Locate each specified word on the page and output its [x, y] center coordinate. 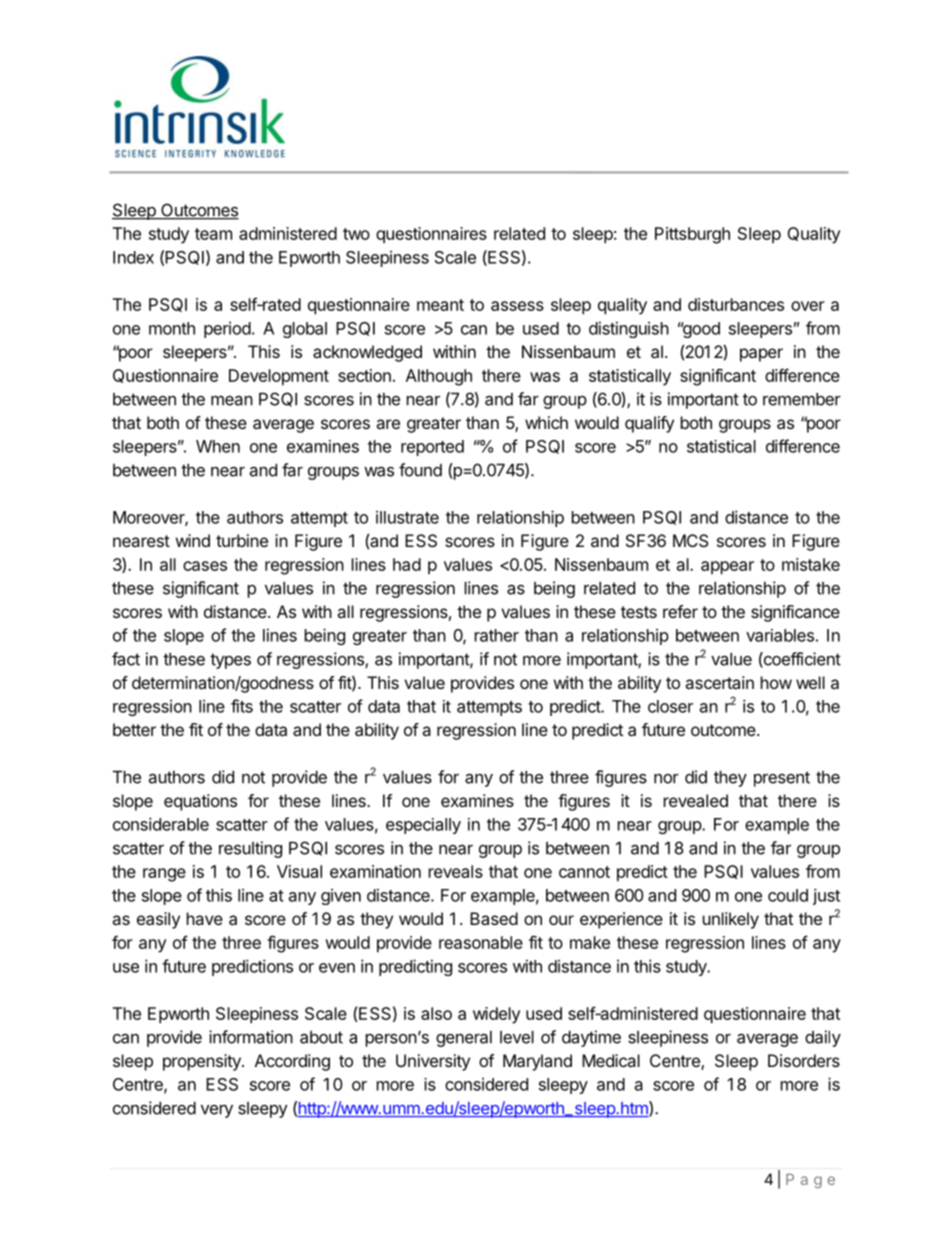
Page [810, 1181]
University [433, 1062]
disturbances [736, 304]
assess [517, 306]
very [217, 1111]
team [213, 234]
